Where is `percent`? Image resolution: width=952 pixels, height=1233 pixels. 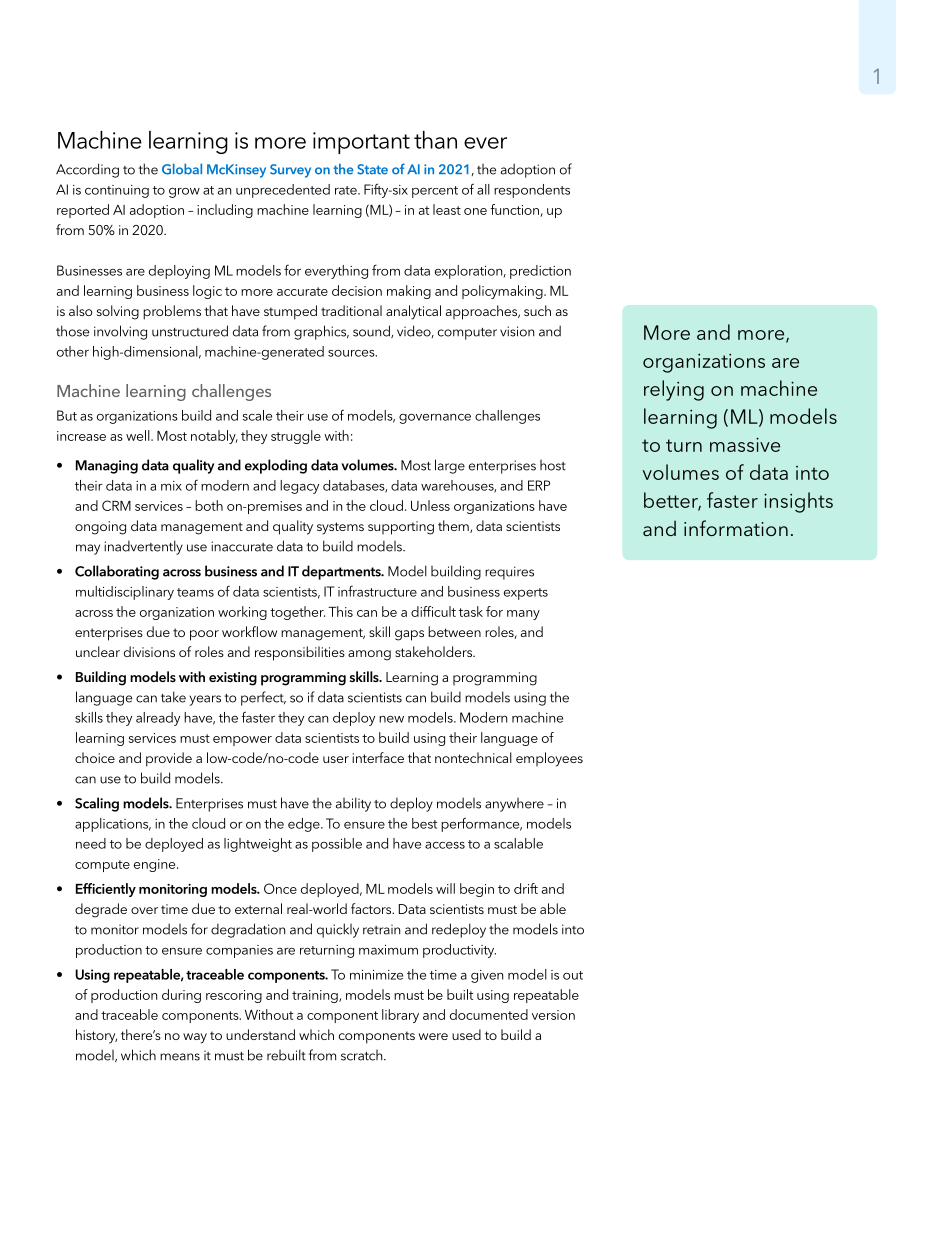
percent is located at coordinates (435, 192).
